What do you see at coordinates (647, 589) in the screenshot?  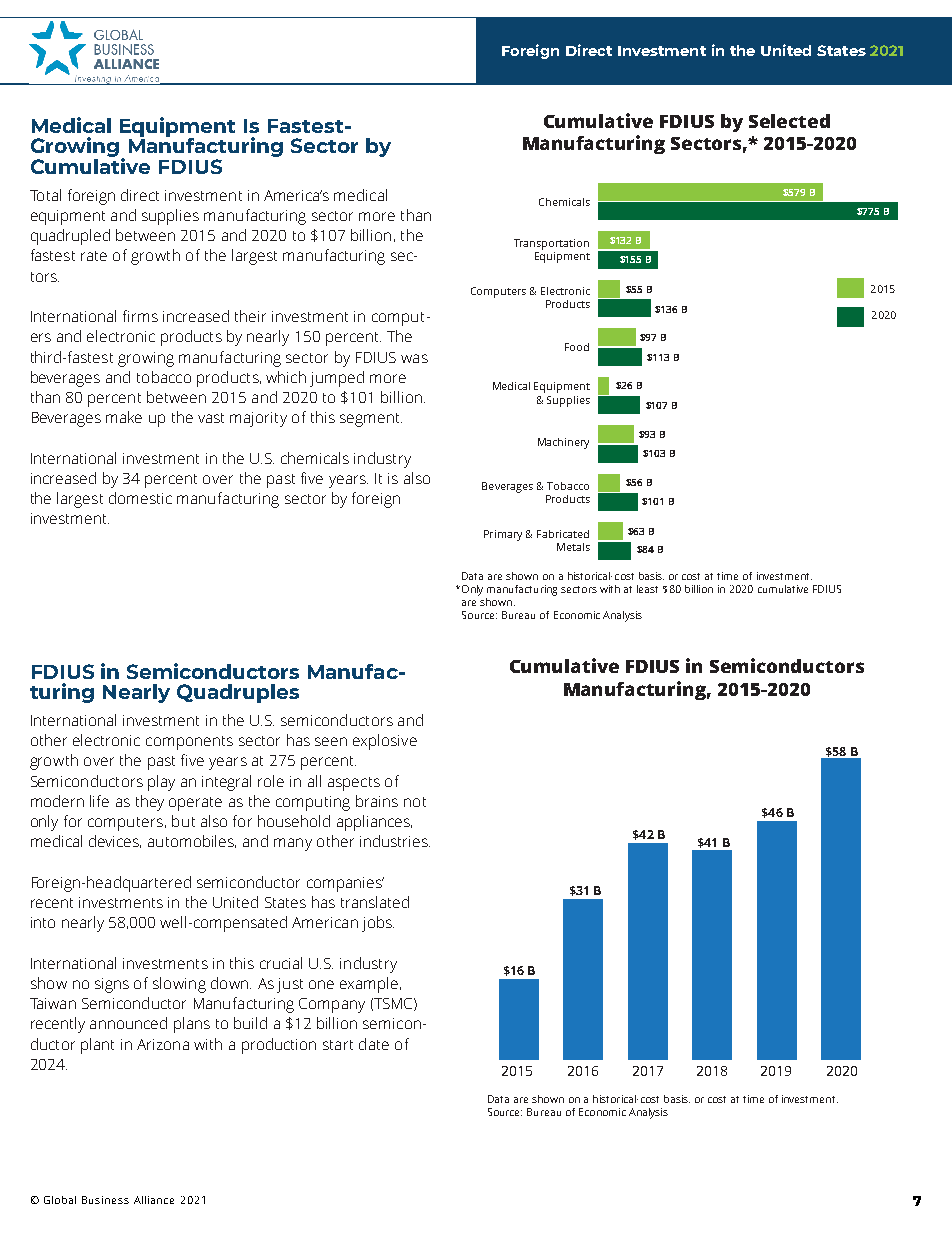 I see `least` at bounding box center [647, 589].
